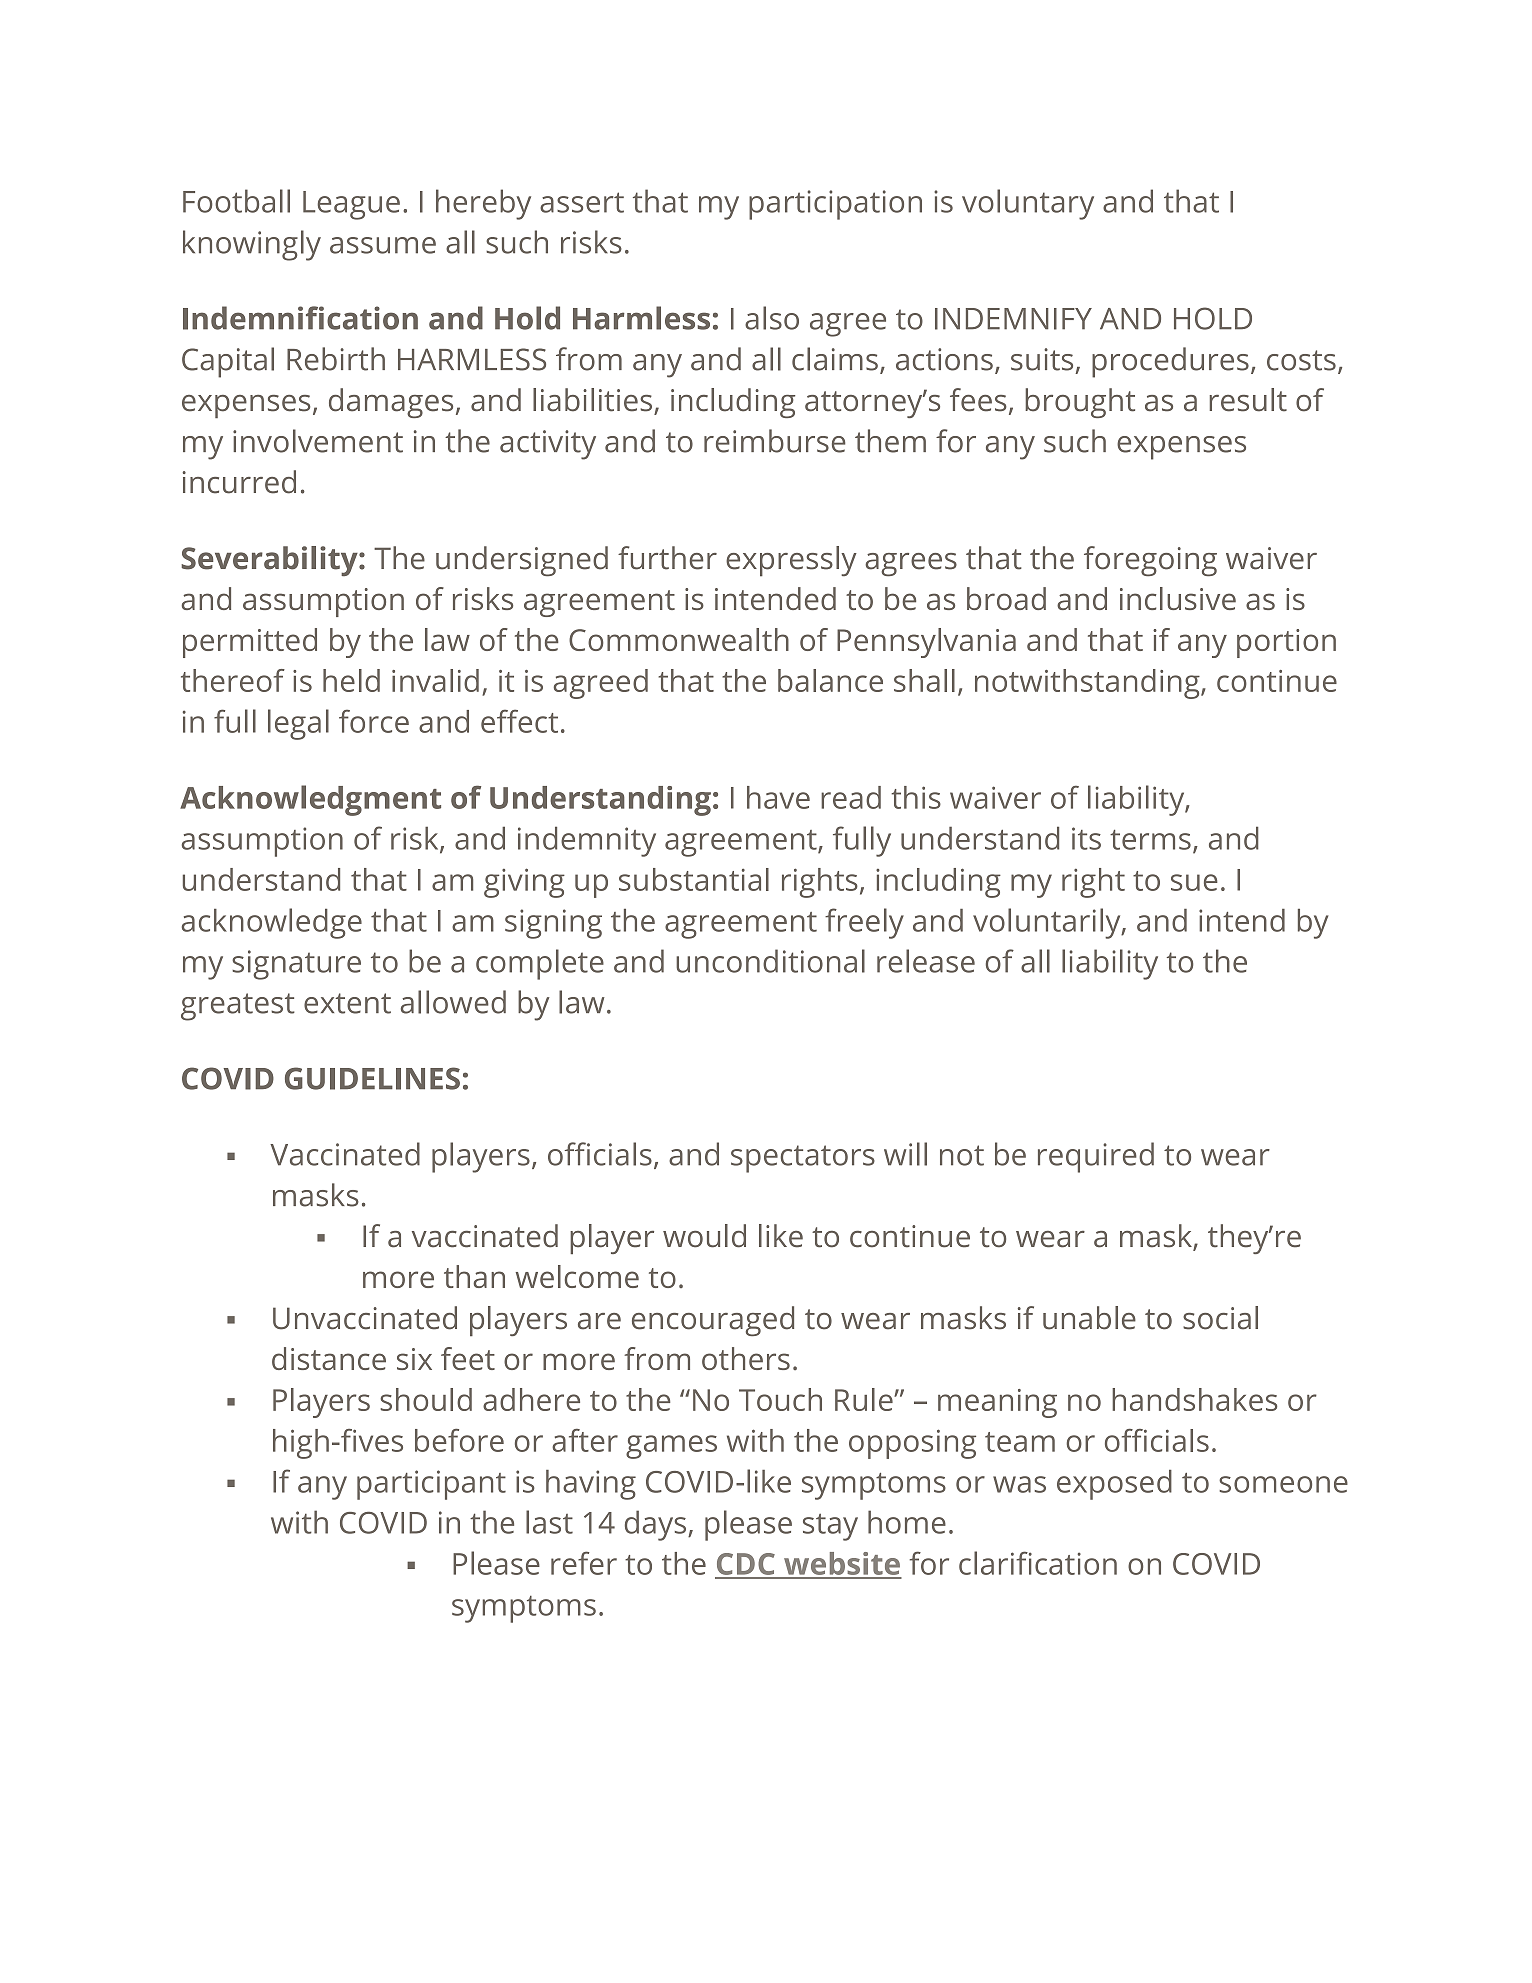 The image size is (1532, 1983). Describe the element at coordinates (791, 561) in the page. I see `expressly` at that location.
